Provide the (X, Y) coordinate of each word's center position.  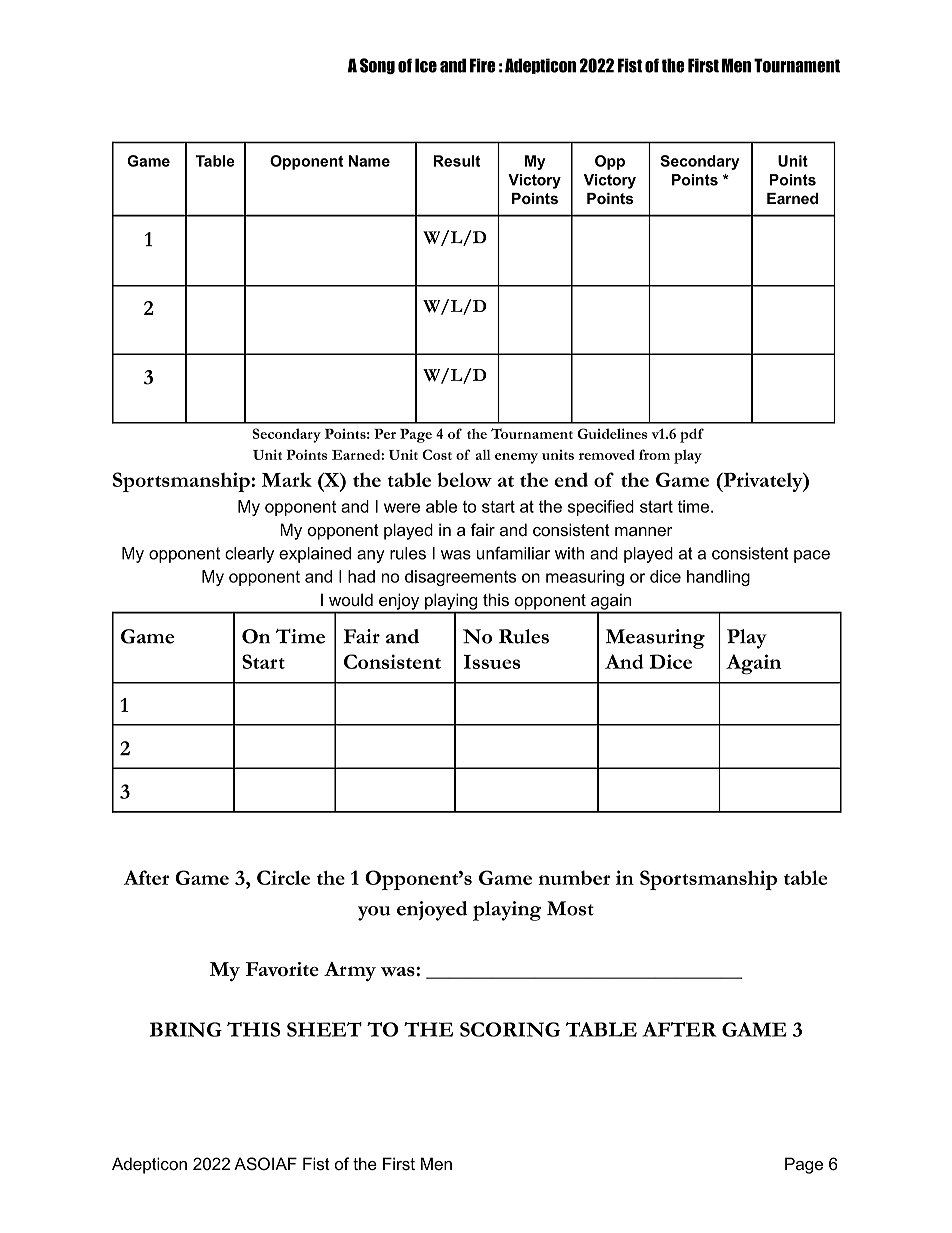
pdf (692, 435)
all (483, 455)
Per (385, 434)
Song (377, 66)
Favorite (282, 969)
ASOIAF (265, 1164)
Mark (287, 479)
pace (812, 556)
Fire (483, 65)
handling (718, 578)
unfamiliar (513, 553)
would (351, 599)
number (574, 877)
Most (570, 908)
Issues (492, 662)
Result (457, 161)
